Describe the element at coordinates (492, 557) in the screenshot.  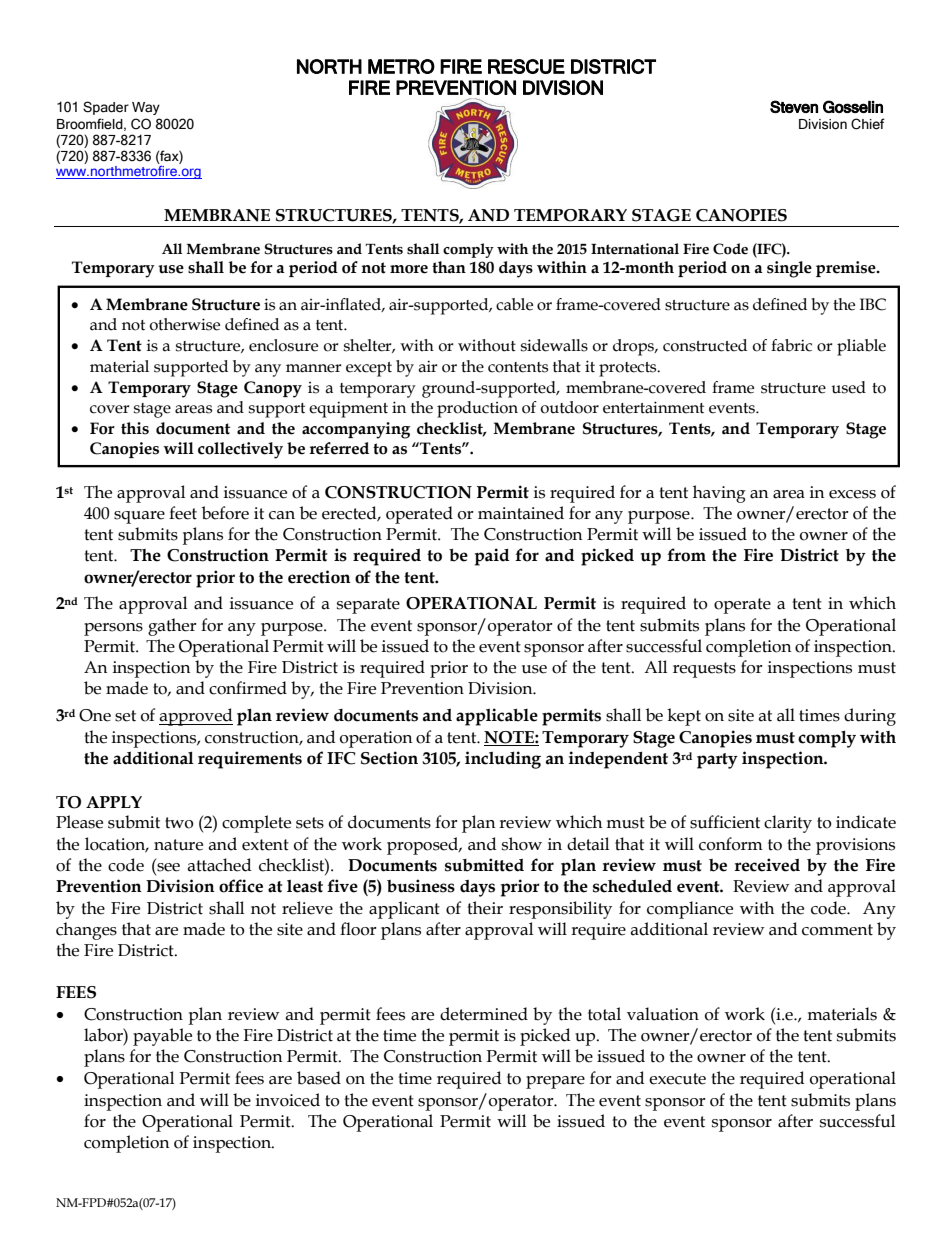
I see `paid` at that location.
